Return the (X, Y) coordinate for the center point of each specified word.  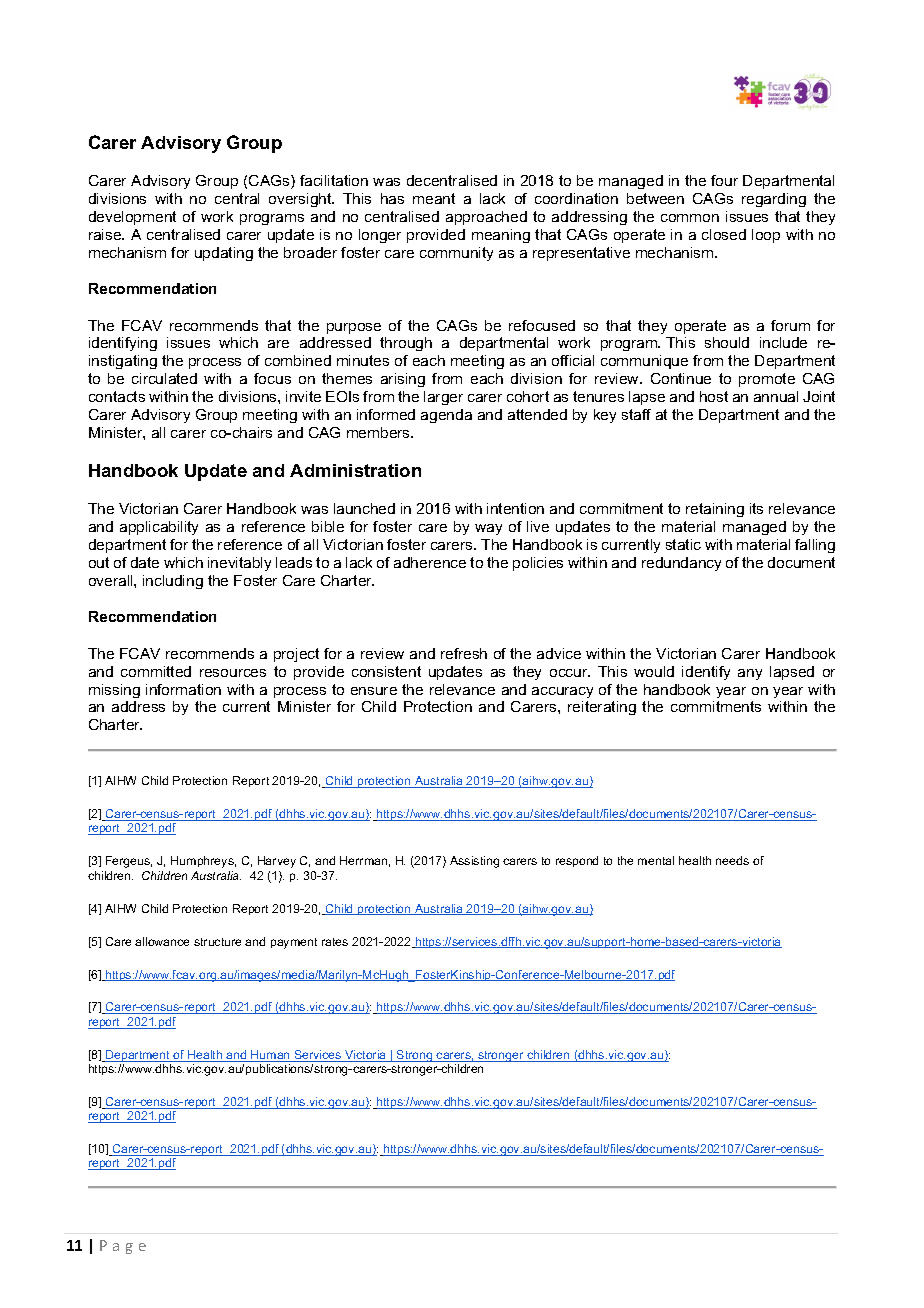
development (132, 218)
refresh (464, 653)
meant (434, 198)
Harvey (277, 862)
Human (270, 1056)
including (173, 582)
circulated (164, 378)
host (714, 396)
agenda (446, 416)
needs (732, 860)
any (750, 674)
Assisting (474, 862)
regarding (774, 200)
